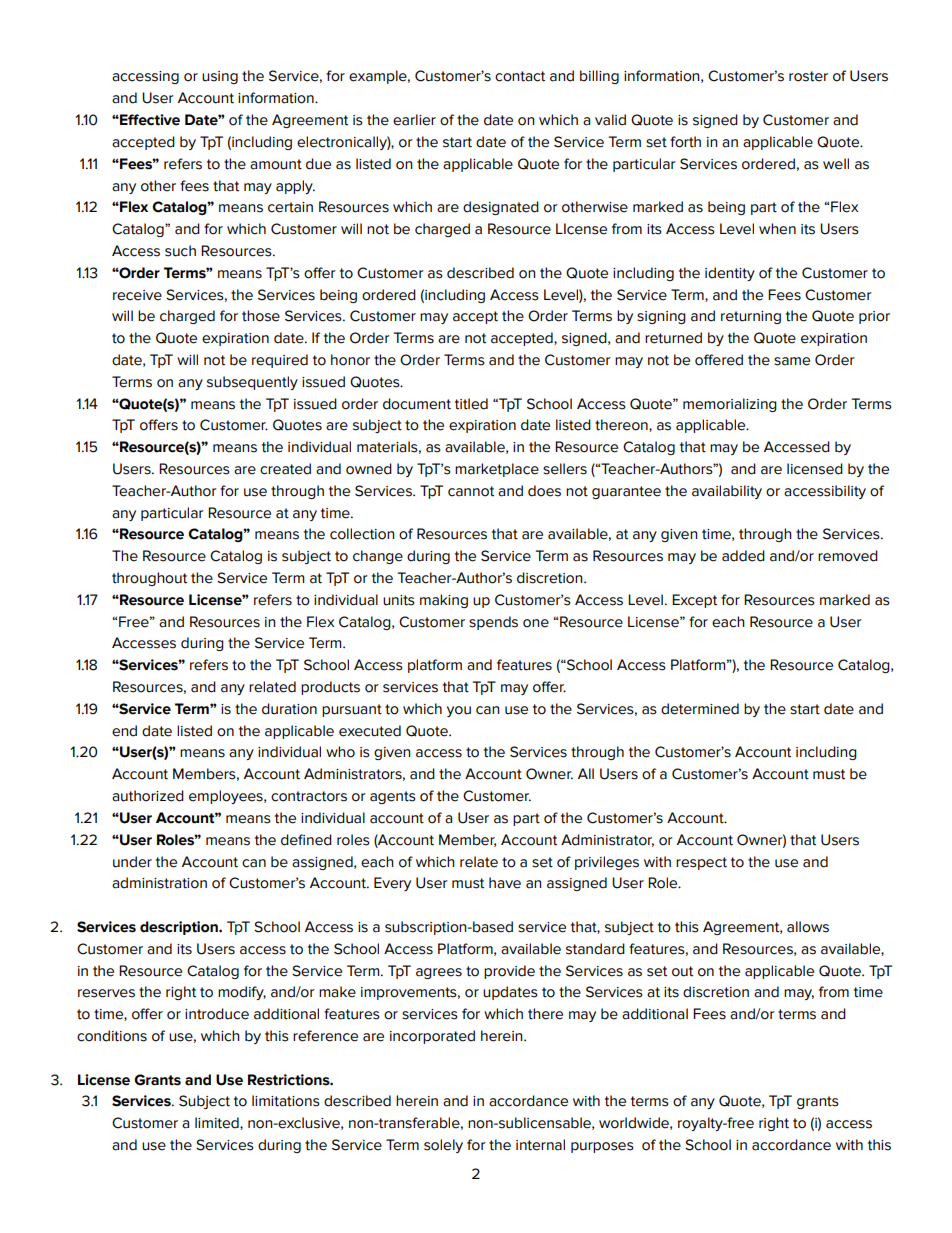 The height and width of the image is (1233, 952). What do you see at coordinates (808, 76) in the image?
I see `roster` at bounding box center [808, 76].
